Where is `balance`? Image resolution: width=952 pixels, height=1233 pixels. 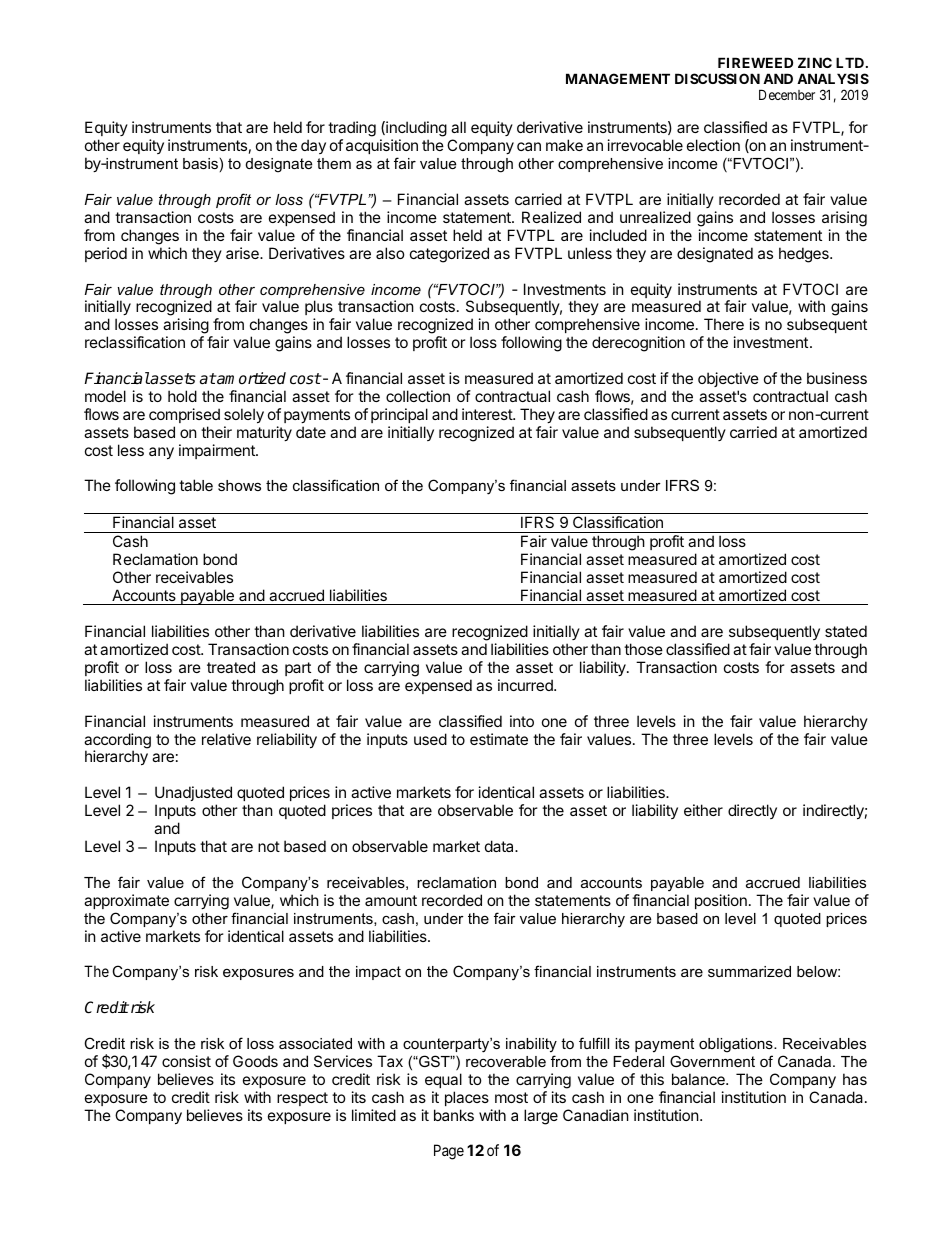 balance is located at coordinates (699, 1079).
